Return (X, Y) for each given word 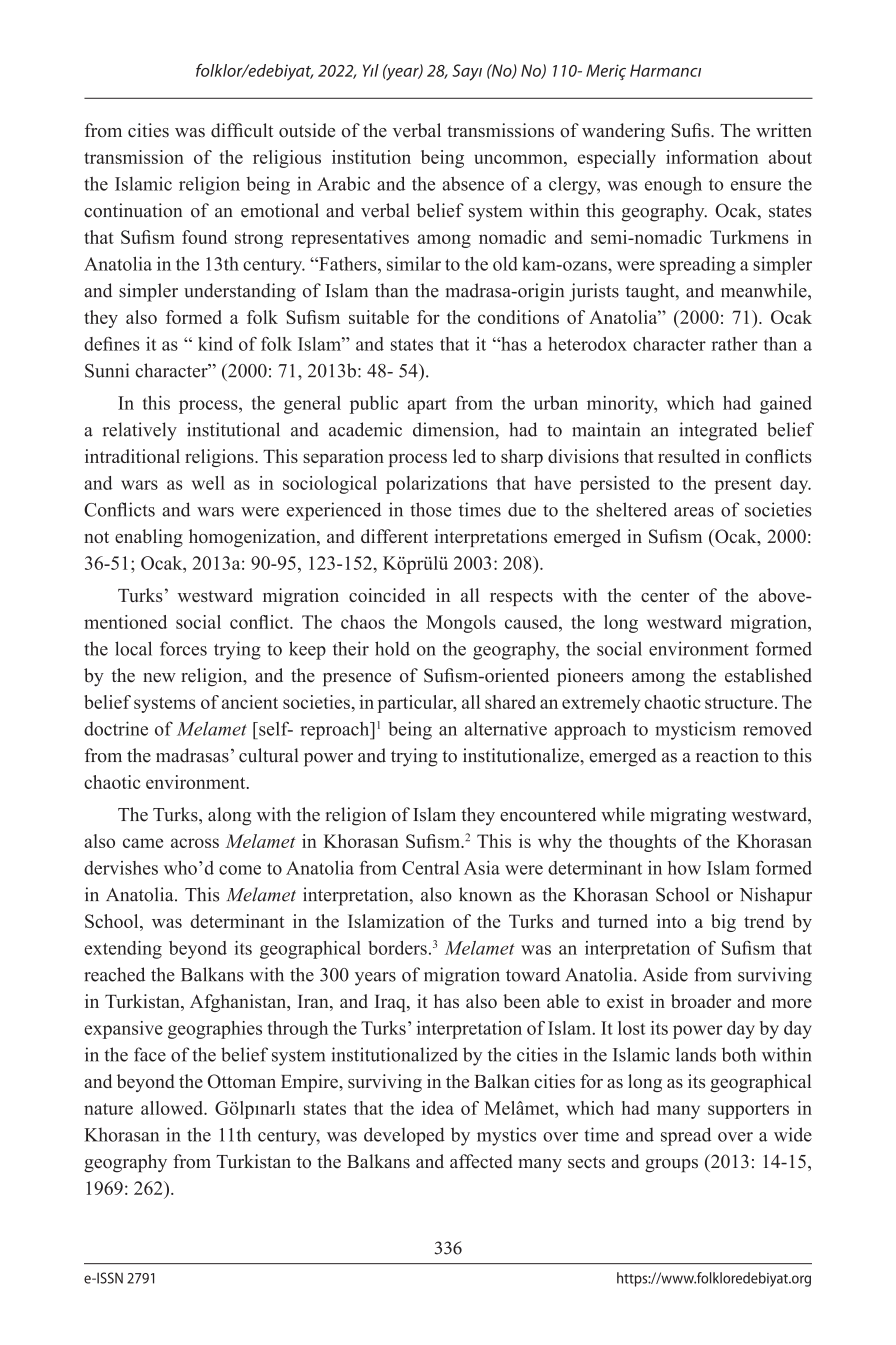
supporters (748, 1111)
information (712, 157)
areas (694, 512)
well (208, 483)
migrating (688, 816)
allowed (173, 1108)
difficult (242, 130)
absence (473, 184)
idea (438, 1108)
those (430, 509)
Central (430, 868)
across (195, 843)
